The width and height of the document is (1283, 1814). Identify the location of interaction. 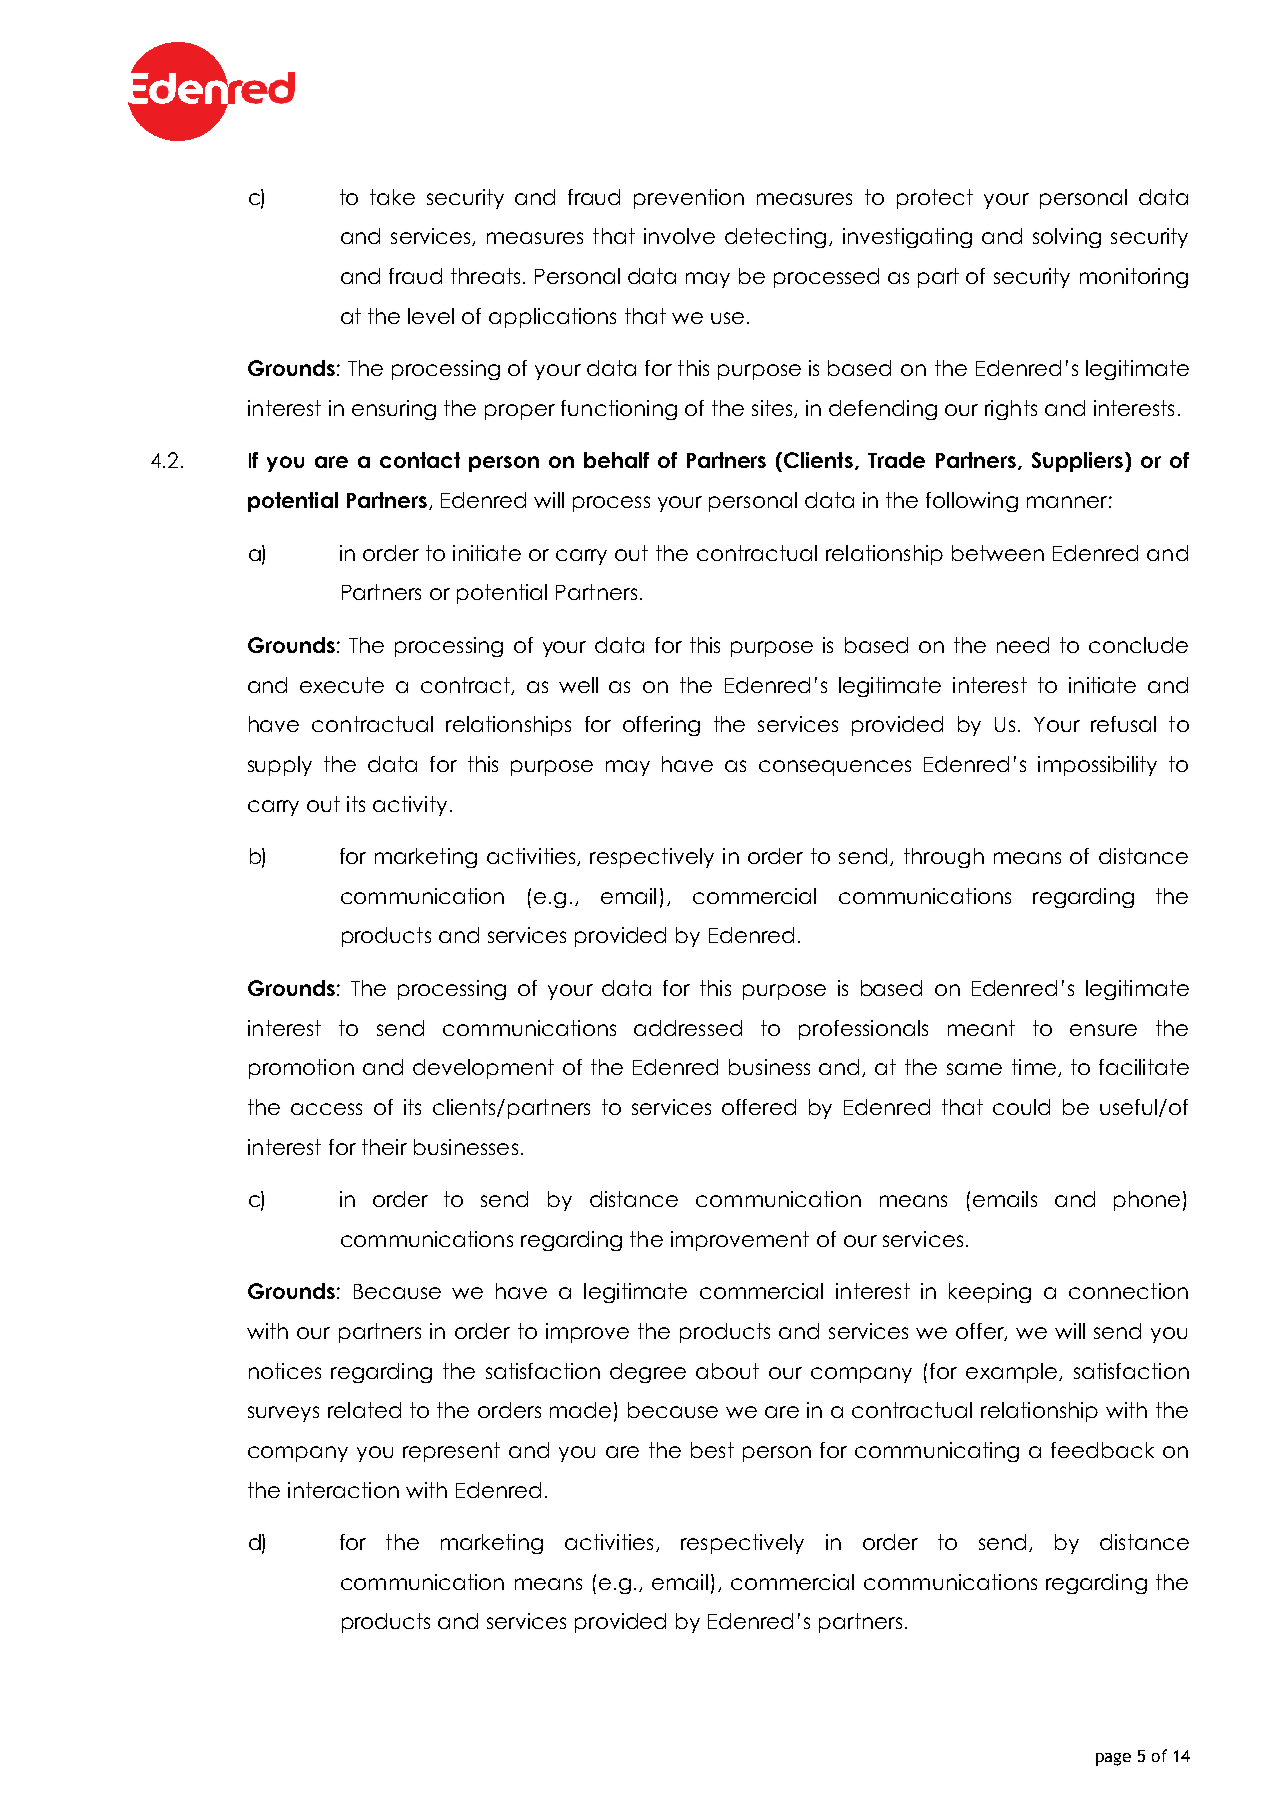
(343, 1490).
